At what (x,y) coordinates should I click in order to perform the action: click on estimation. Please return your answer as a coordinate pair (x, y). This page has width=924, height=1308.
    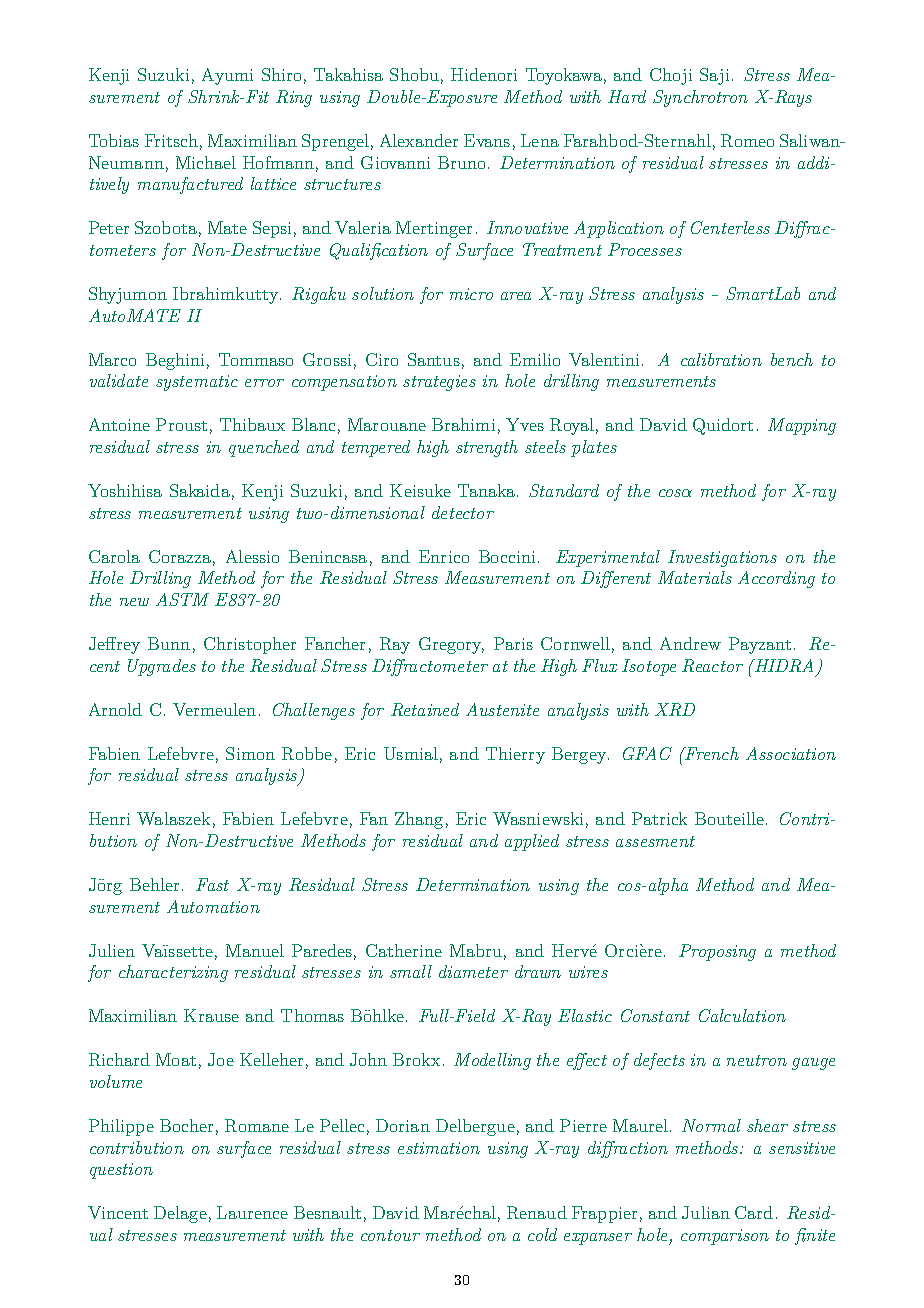
    Looking at the image, I should click on (439, 1148).
